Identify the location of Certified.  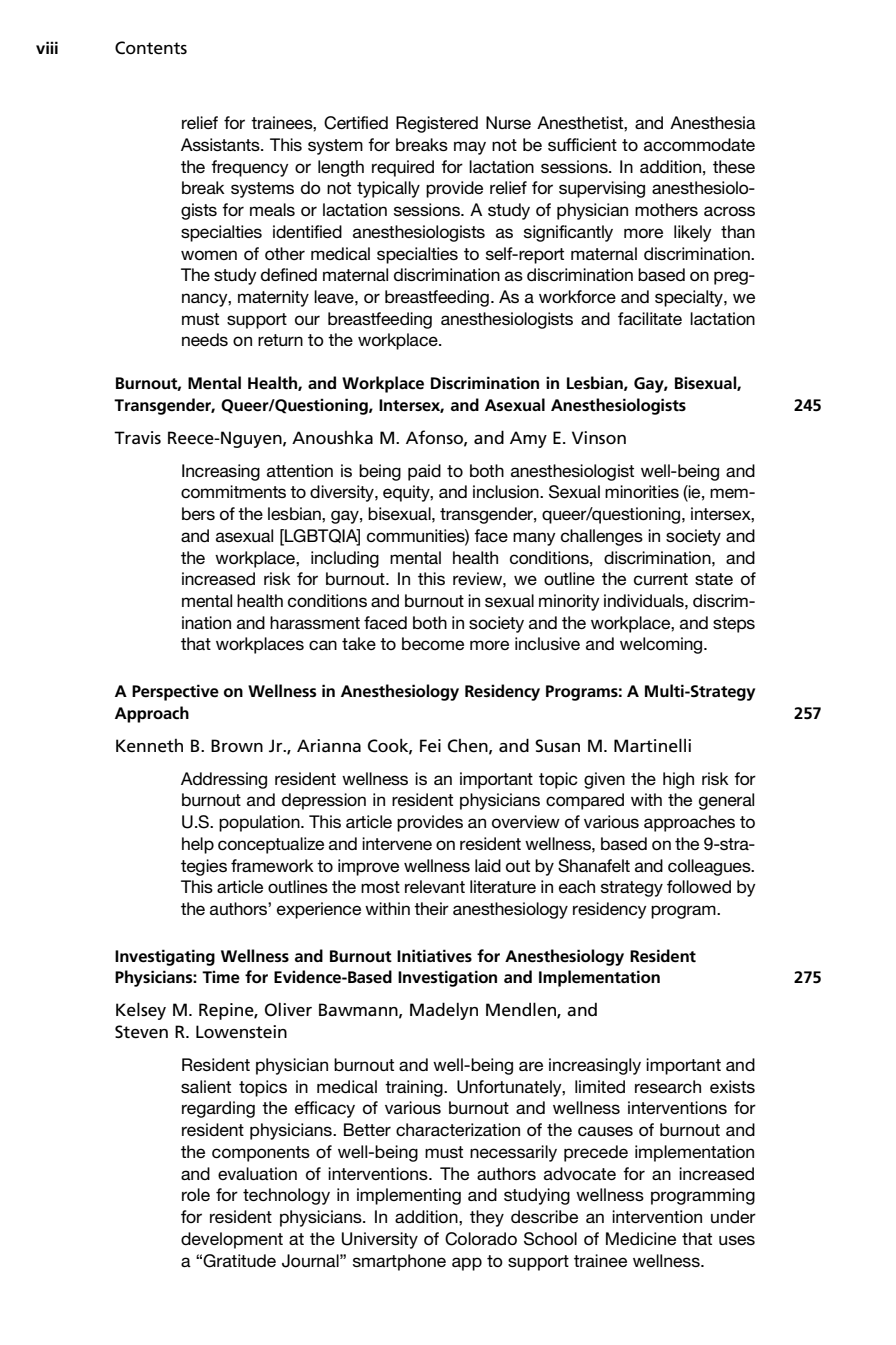
(356, 123).
